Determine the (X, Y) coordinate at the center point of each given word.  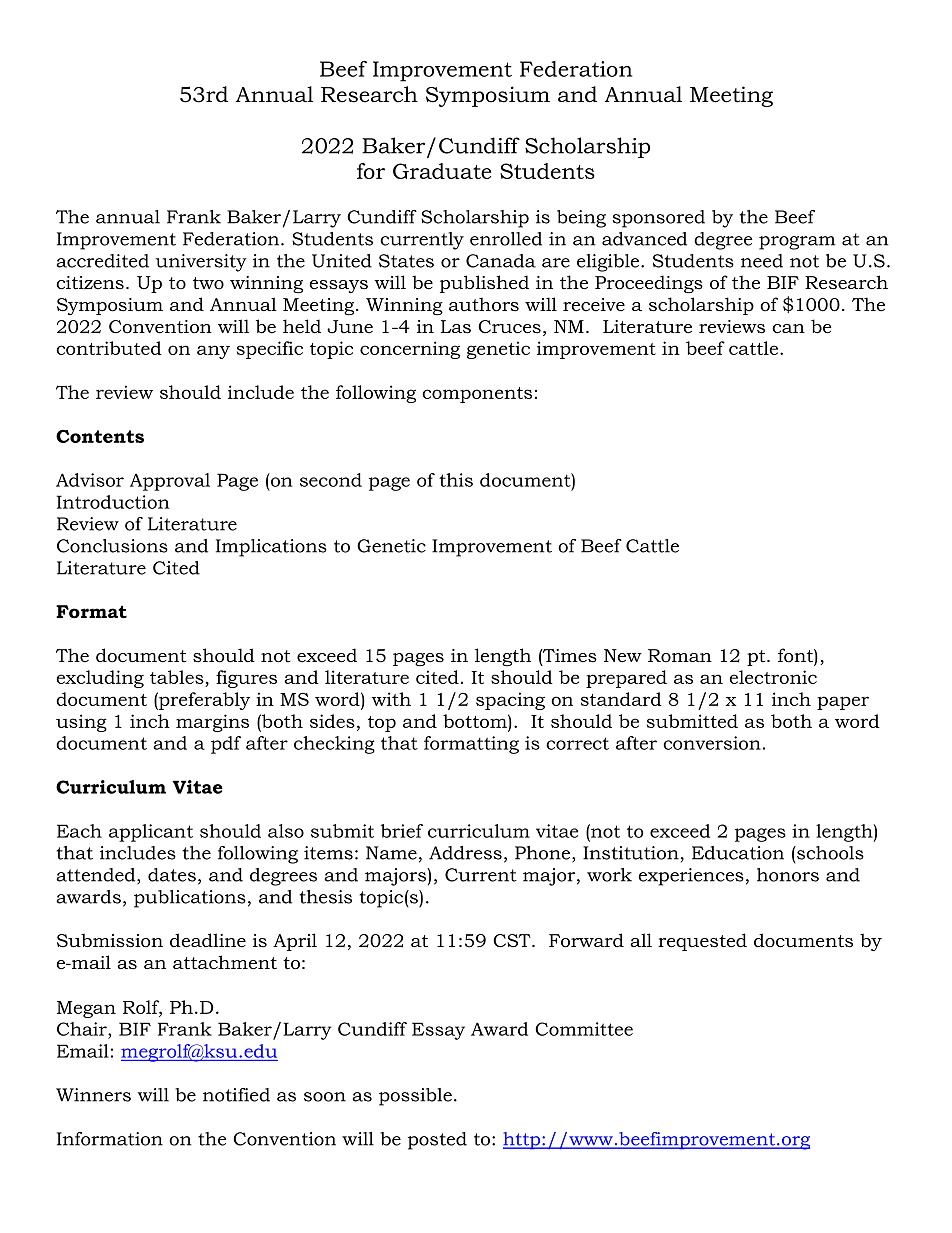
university (201, 263)
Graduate (442, 171)
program (797, 243)
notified (236, 1095)
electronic (773, 677)
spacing (510, 701)
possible (415, 1097)
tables (178, 678)
